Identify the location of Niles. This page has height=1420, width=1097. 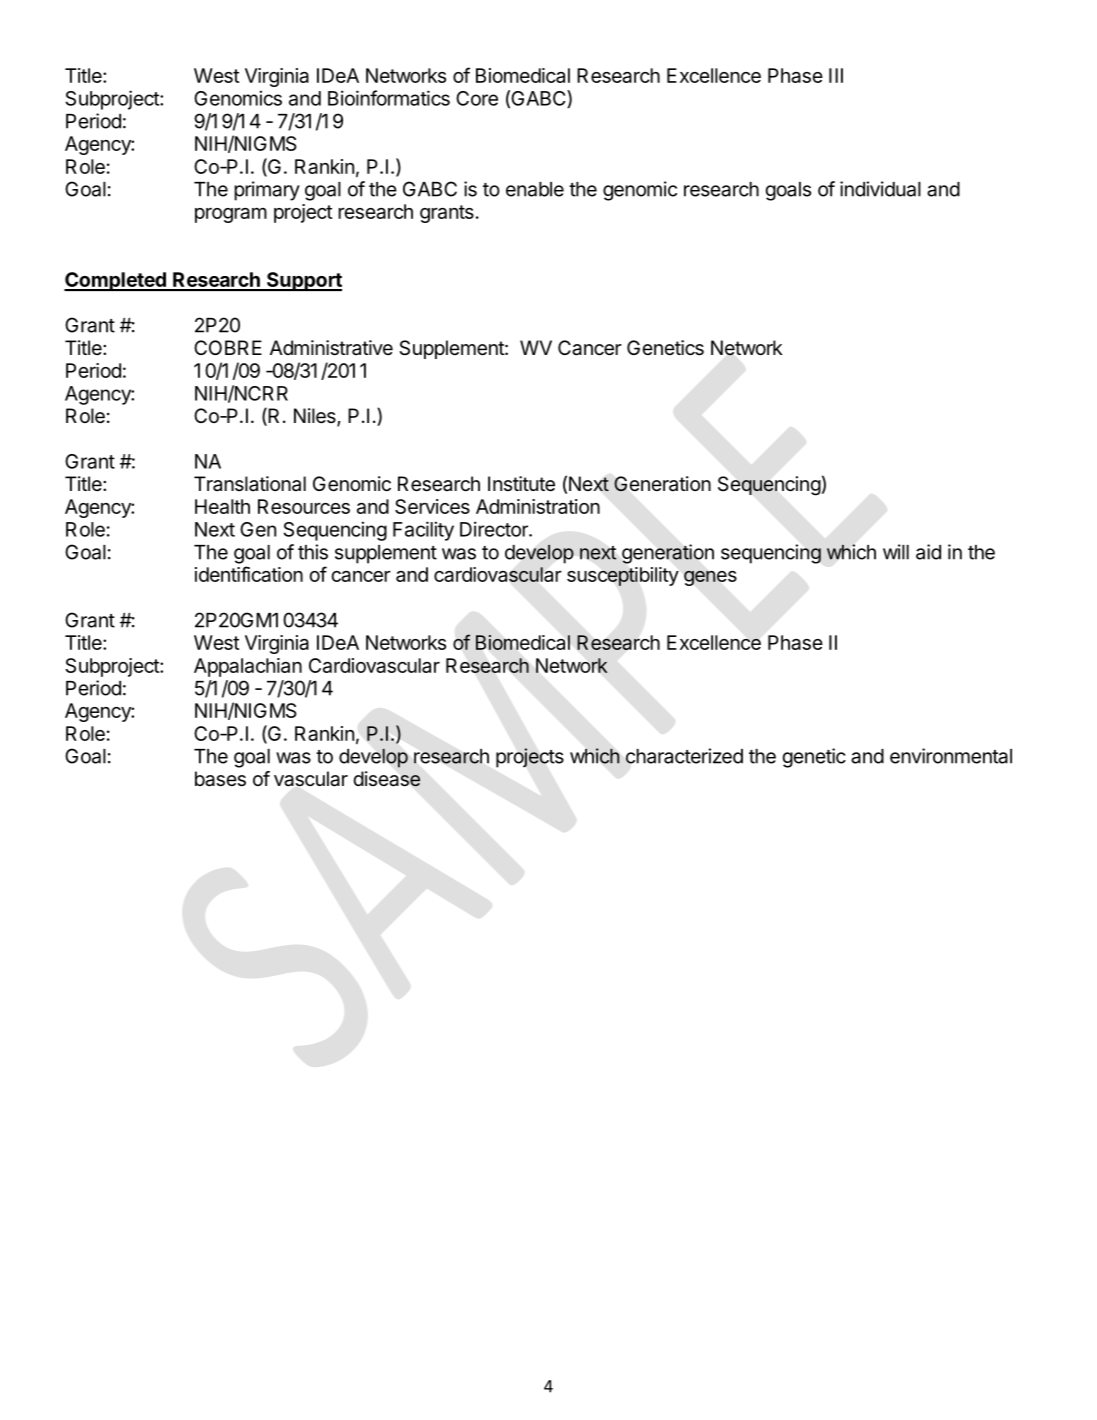
(316, 417).
